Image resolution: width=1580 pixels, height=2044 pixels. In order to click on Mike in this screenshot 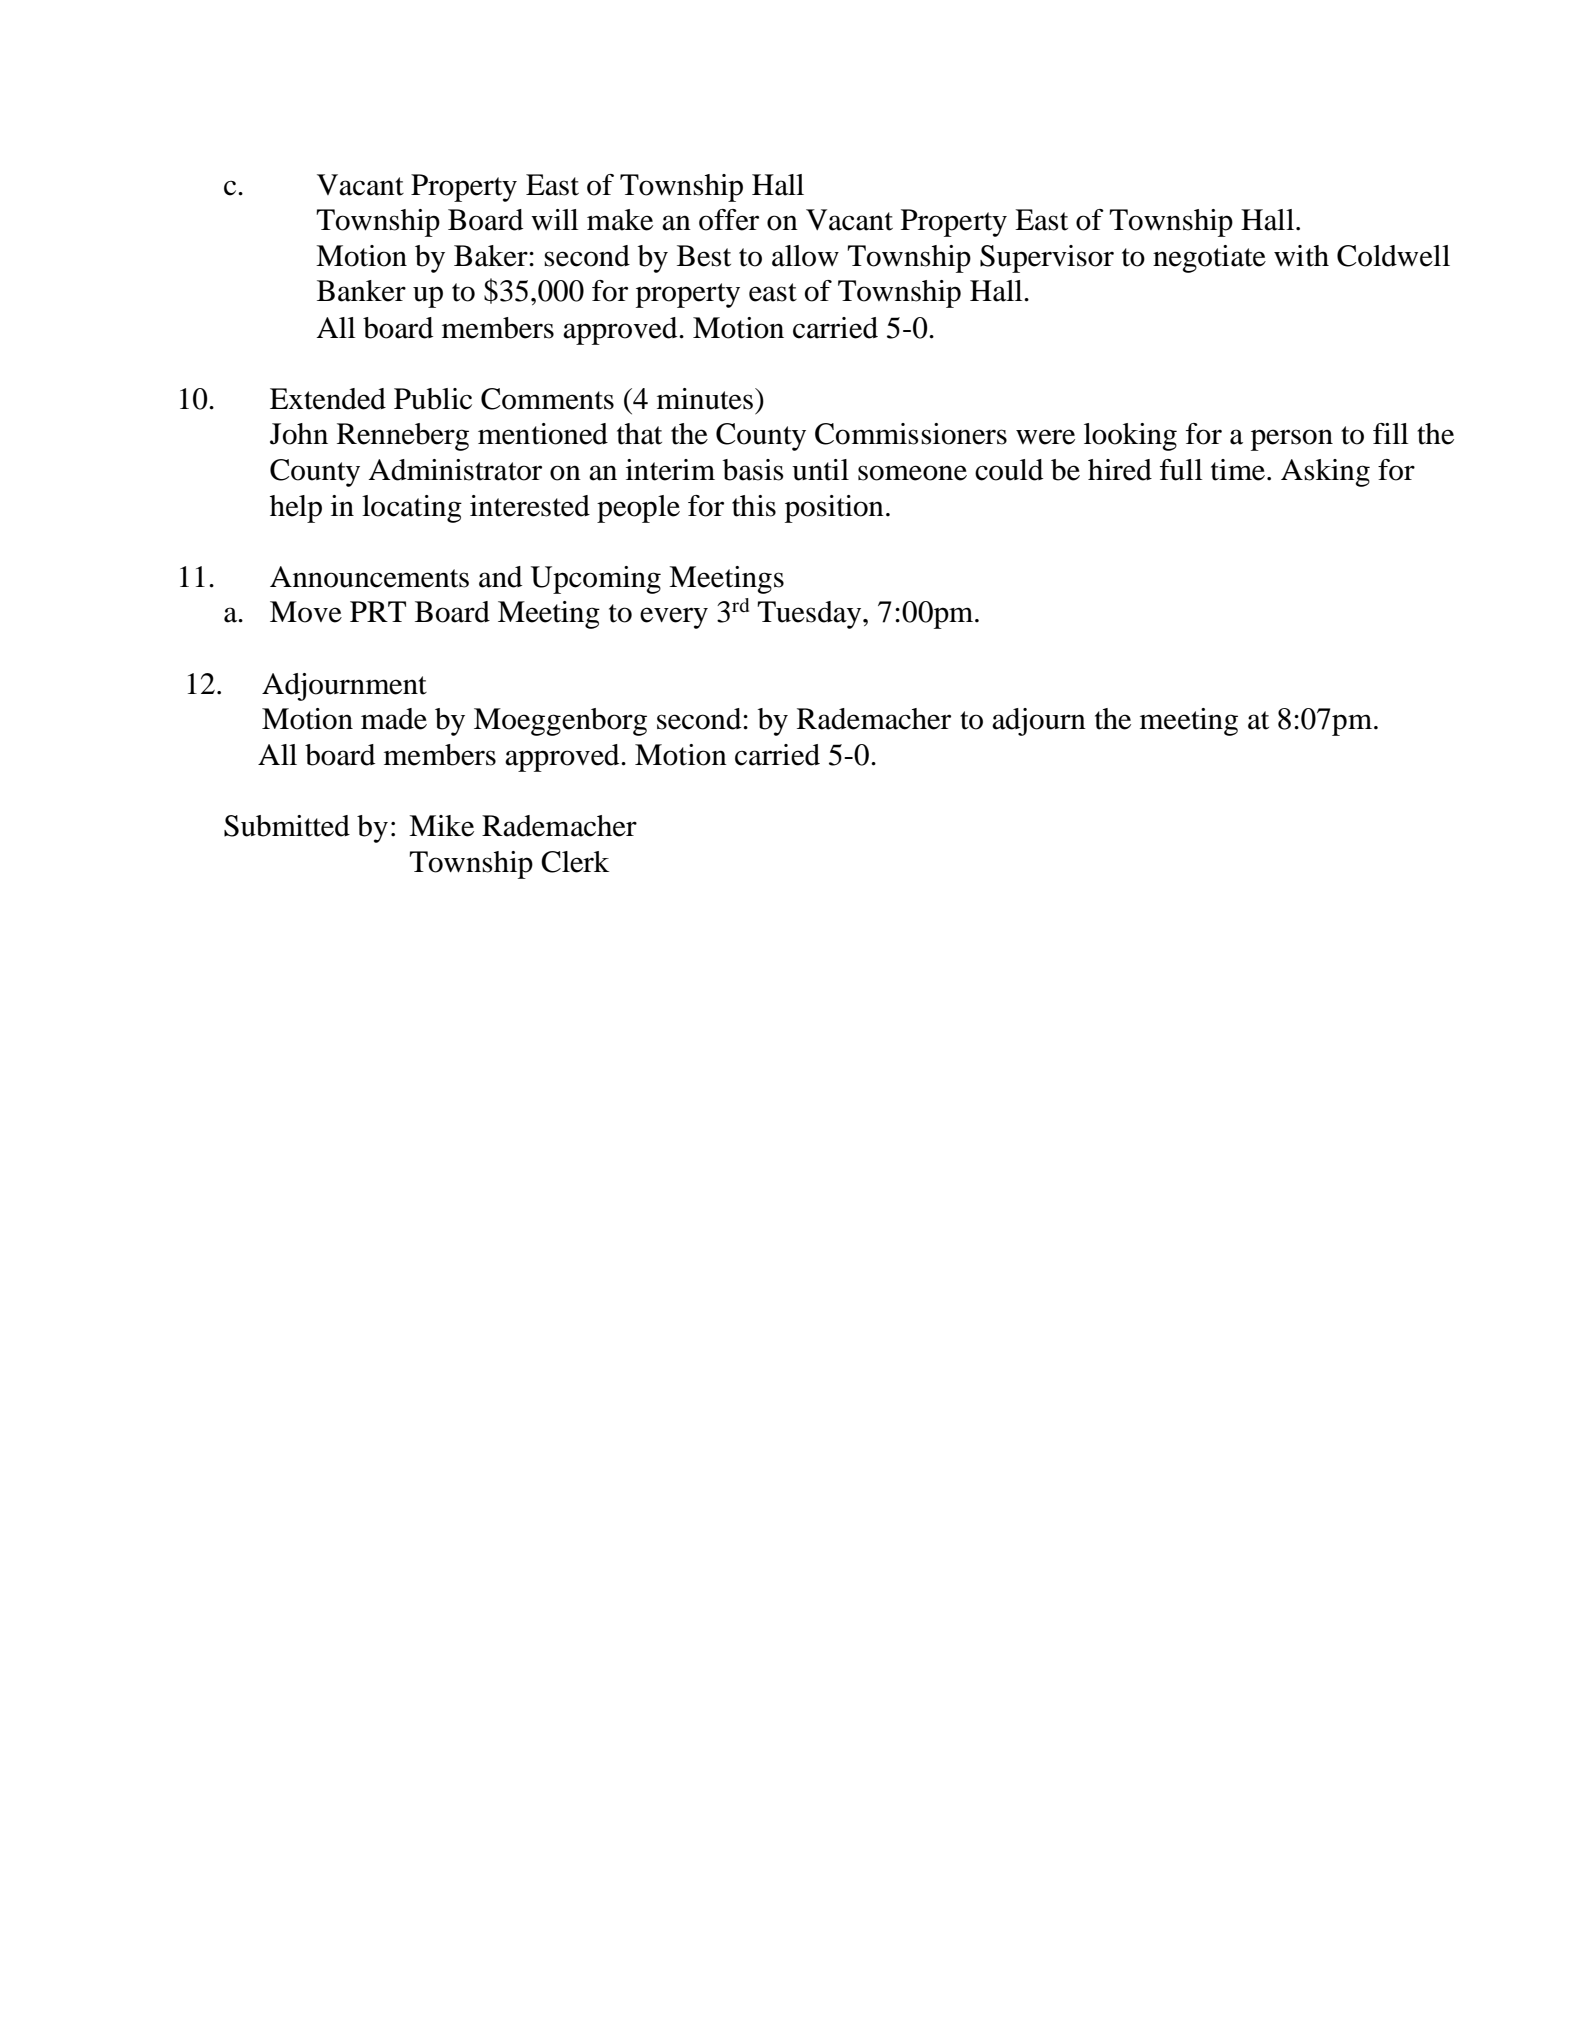, I will do `click(441, 826)`.
